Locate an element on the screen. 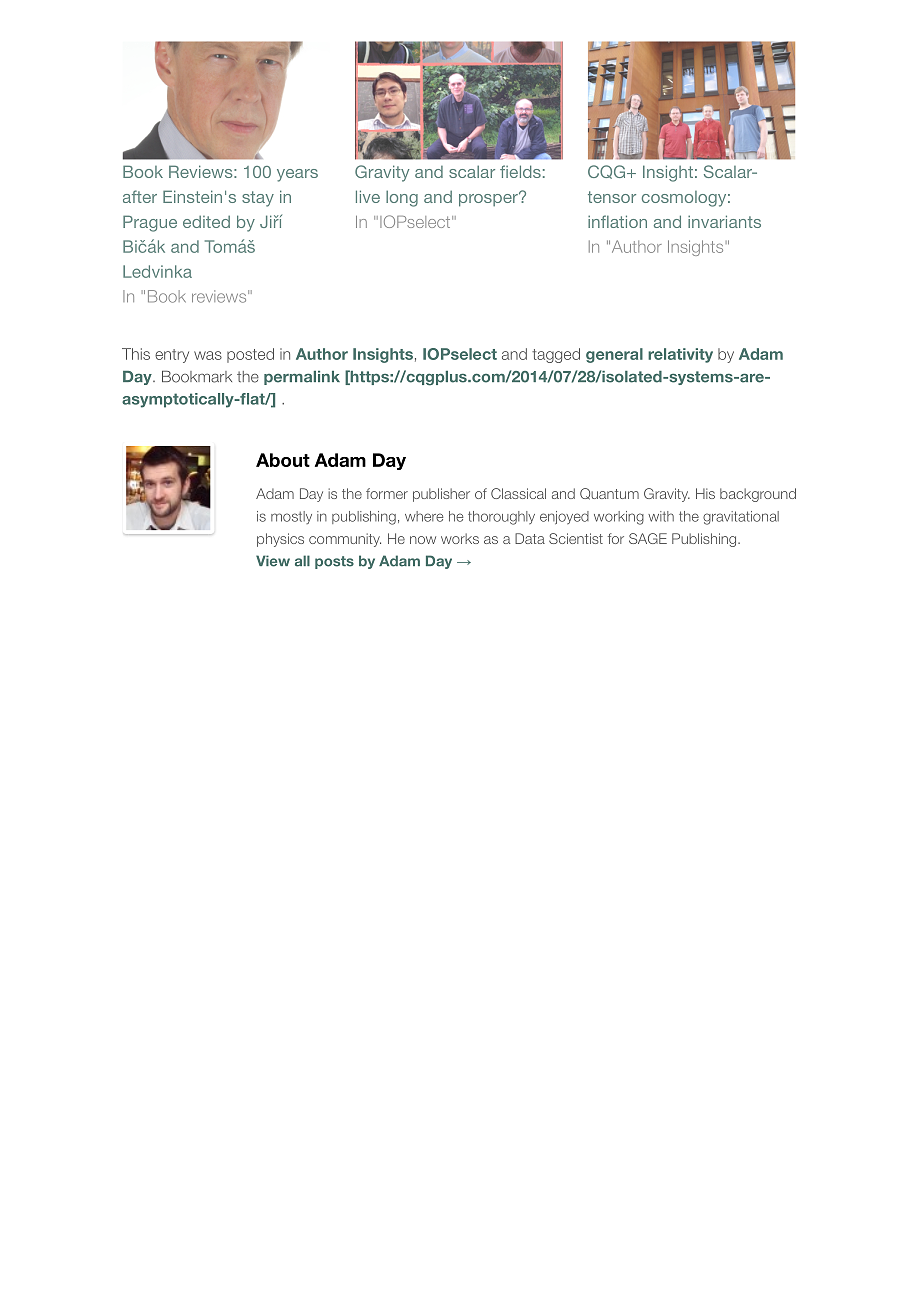  invariants is located at coordinates (724, 221).
